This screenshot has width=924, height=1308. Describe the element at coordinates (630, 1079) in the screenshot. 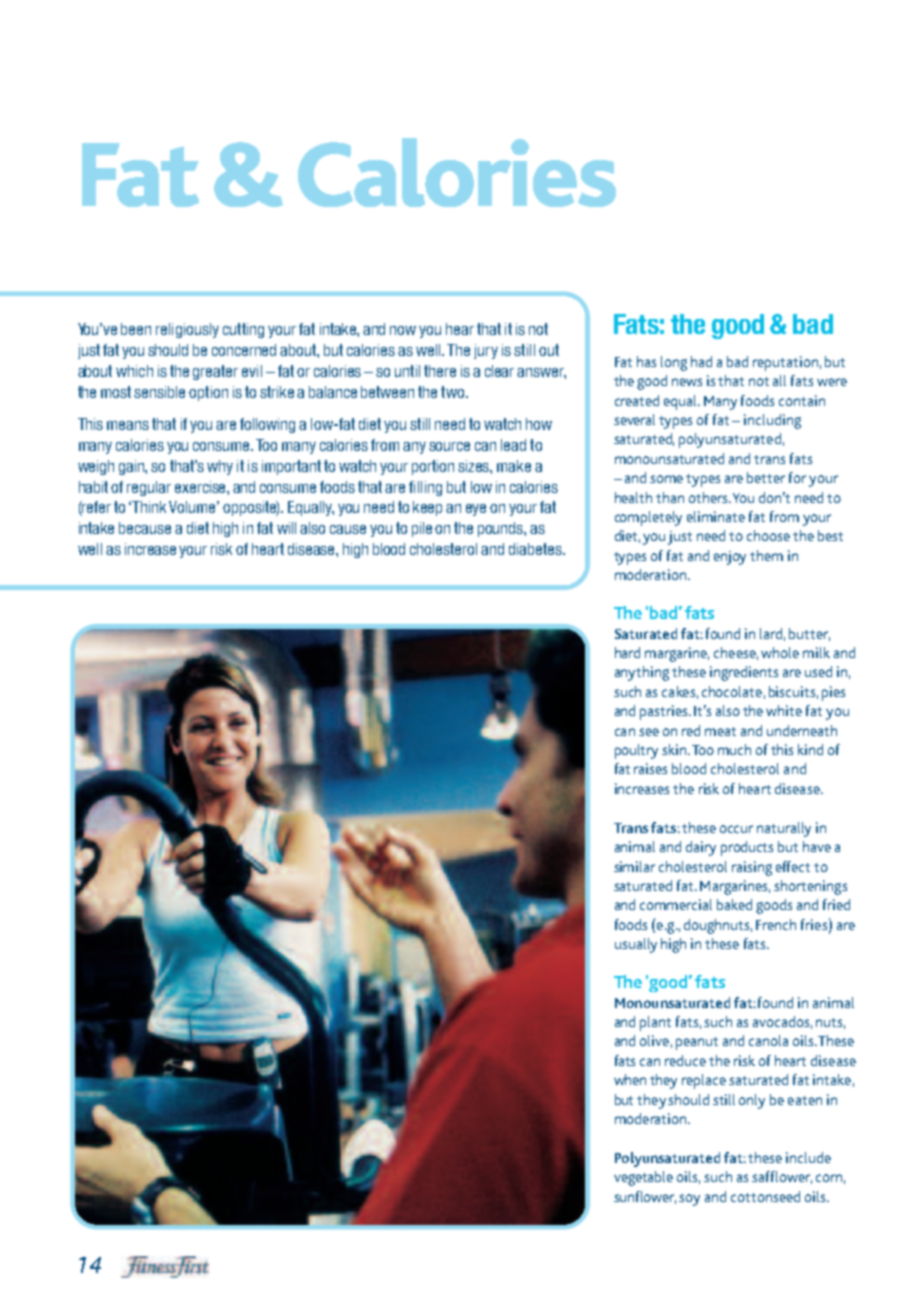

I see `when` at that location.
